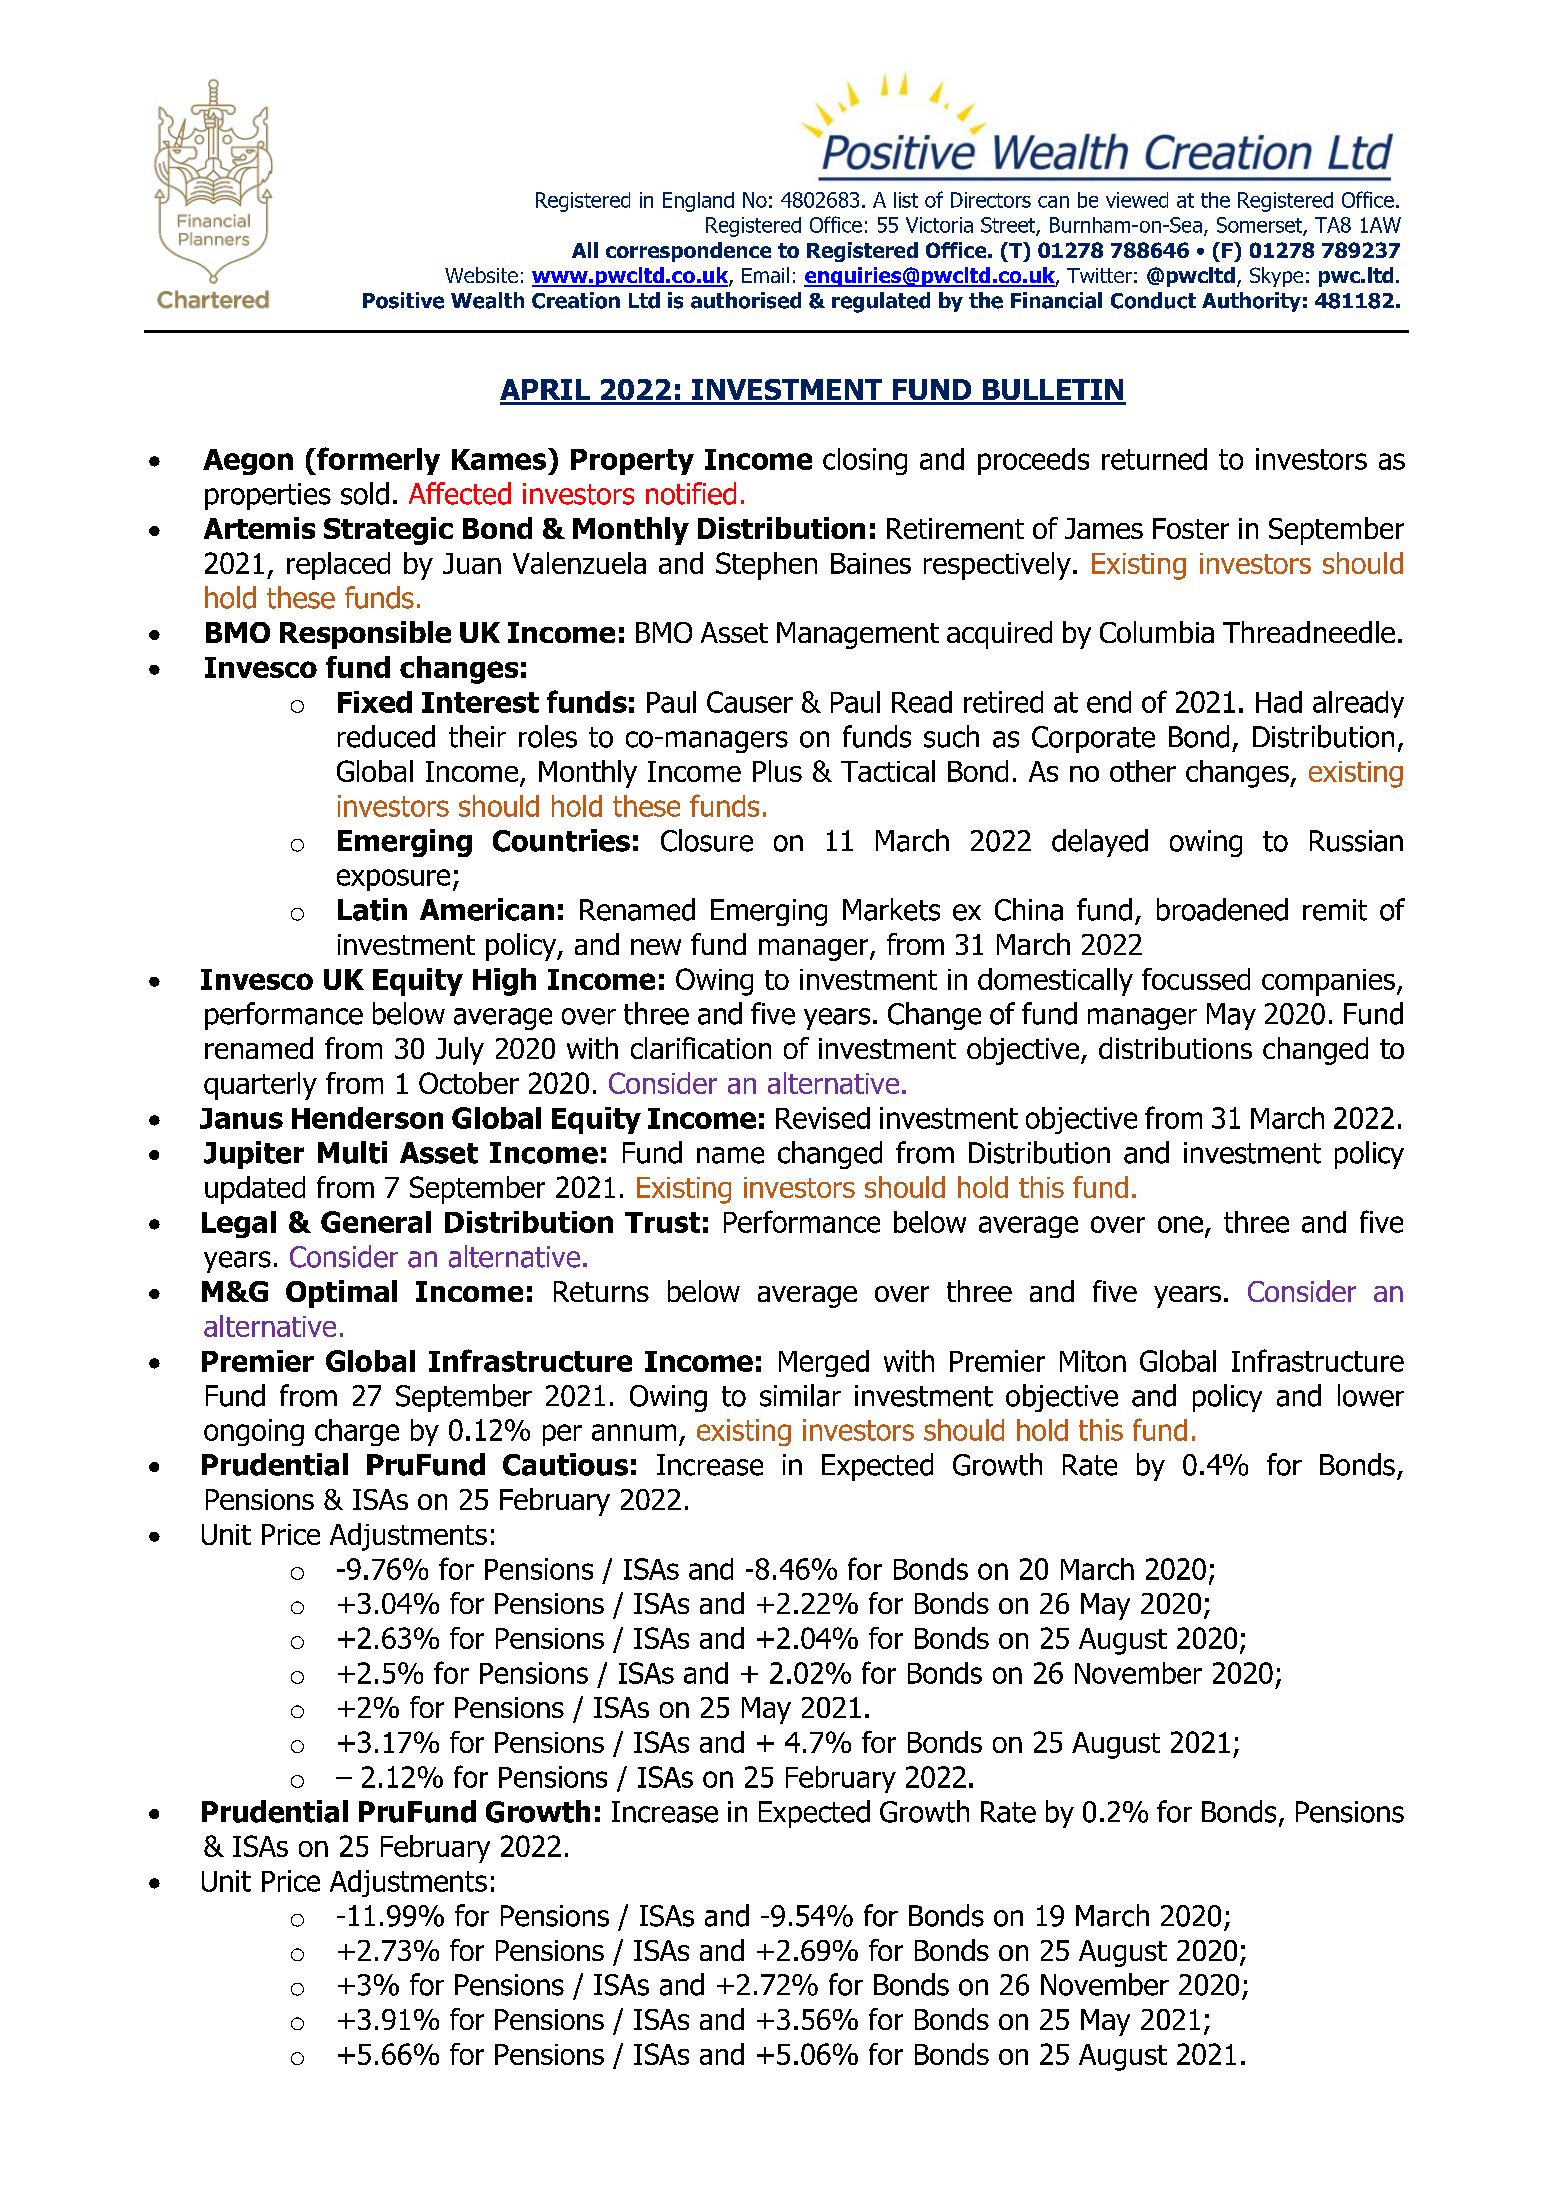 The width and height of the page is (1553, 2196). I want to click on Latin, so click(372, 909).
